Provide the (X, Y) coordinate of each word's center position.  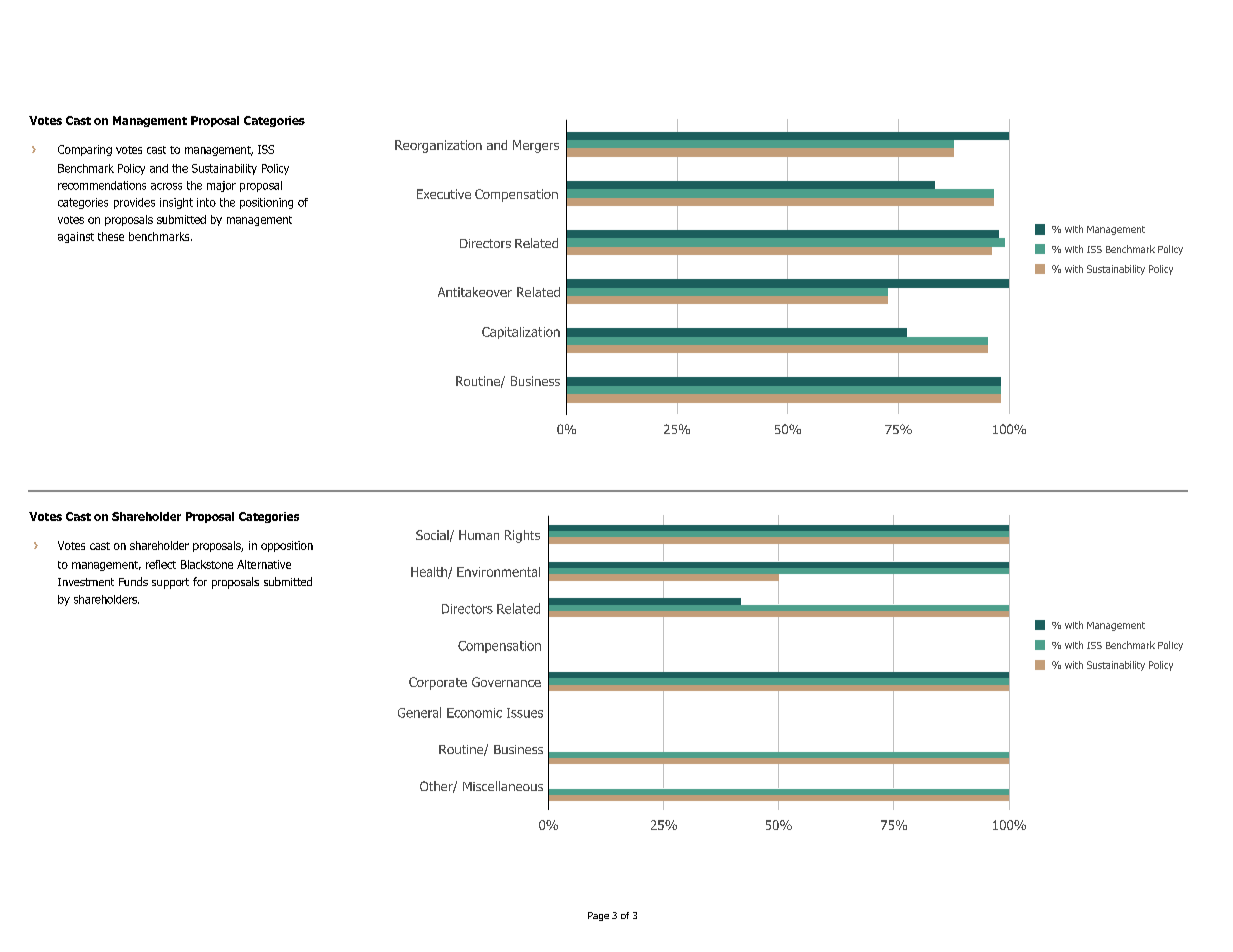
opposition (287, 546)
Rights (522, 536)
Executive (444, 194)
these (111, 236)
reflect (161, 564)
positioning (266, 203)
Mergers (536, 146)
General (419, 712)
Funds (133, 581)
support (170, 583)
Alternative (264, 564)
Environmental (498, 572)
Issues (525, 713)
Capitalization (521, 333)
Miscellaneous (503, 786)
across (166, 186)
